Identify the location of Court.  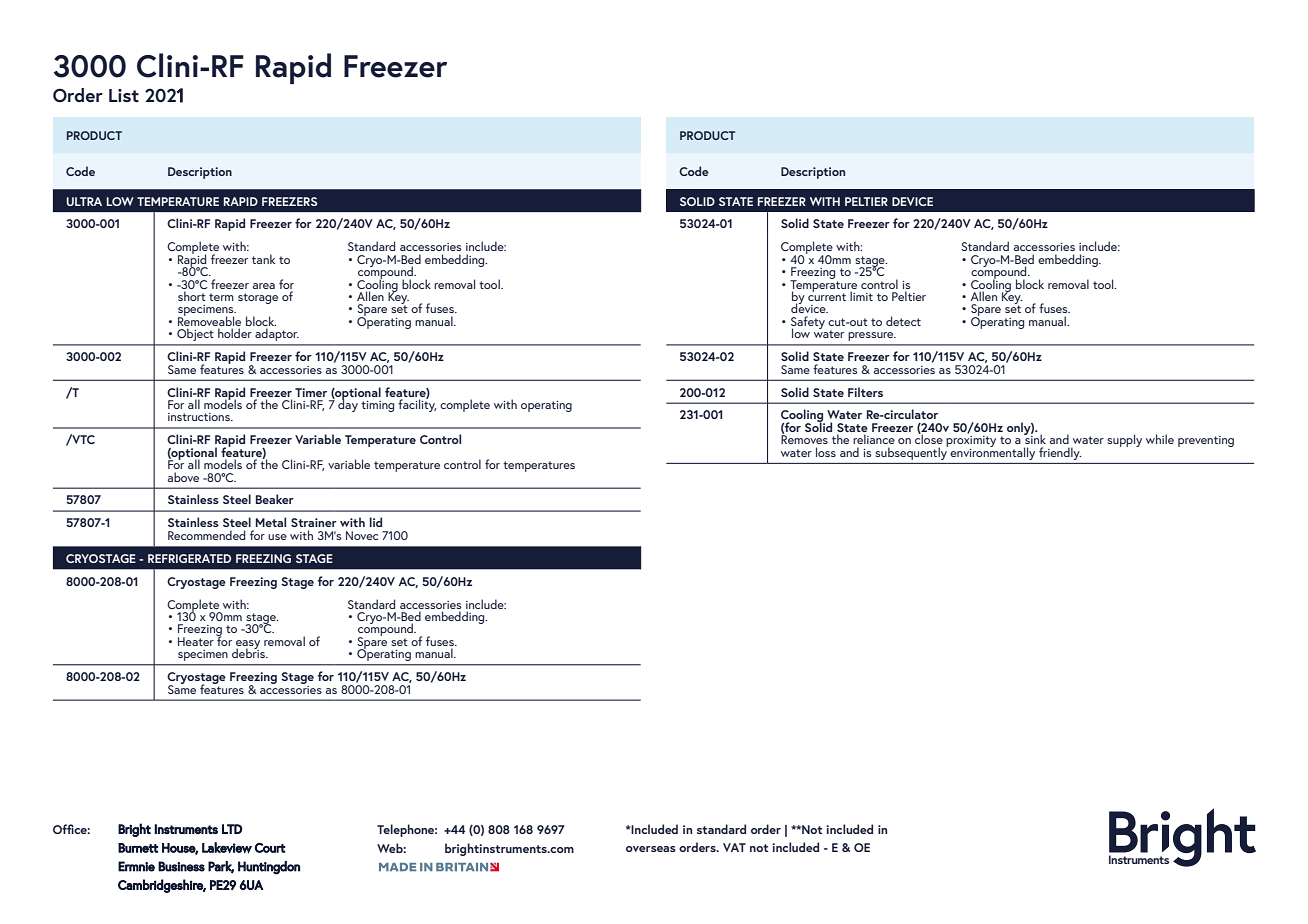
(270, 848).
